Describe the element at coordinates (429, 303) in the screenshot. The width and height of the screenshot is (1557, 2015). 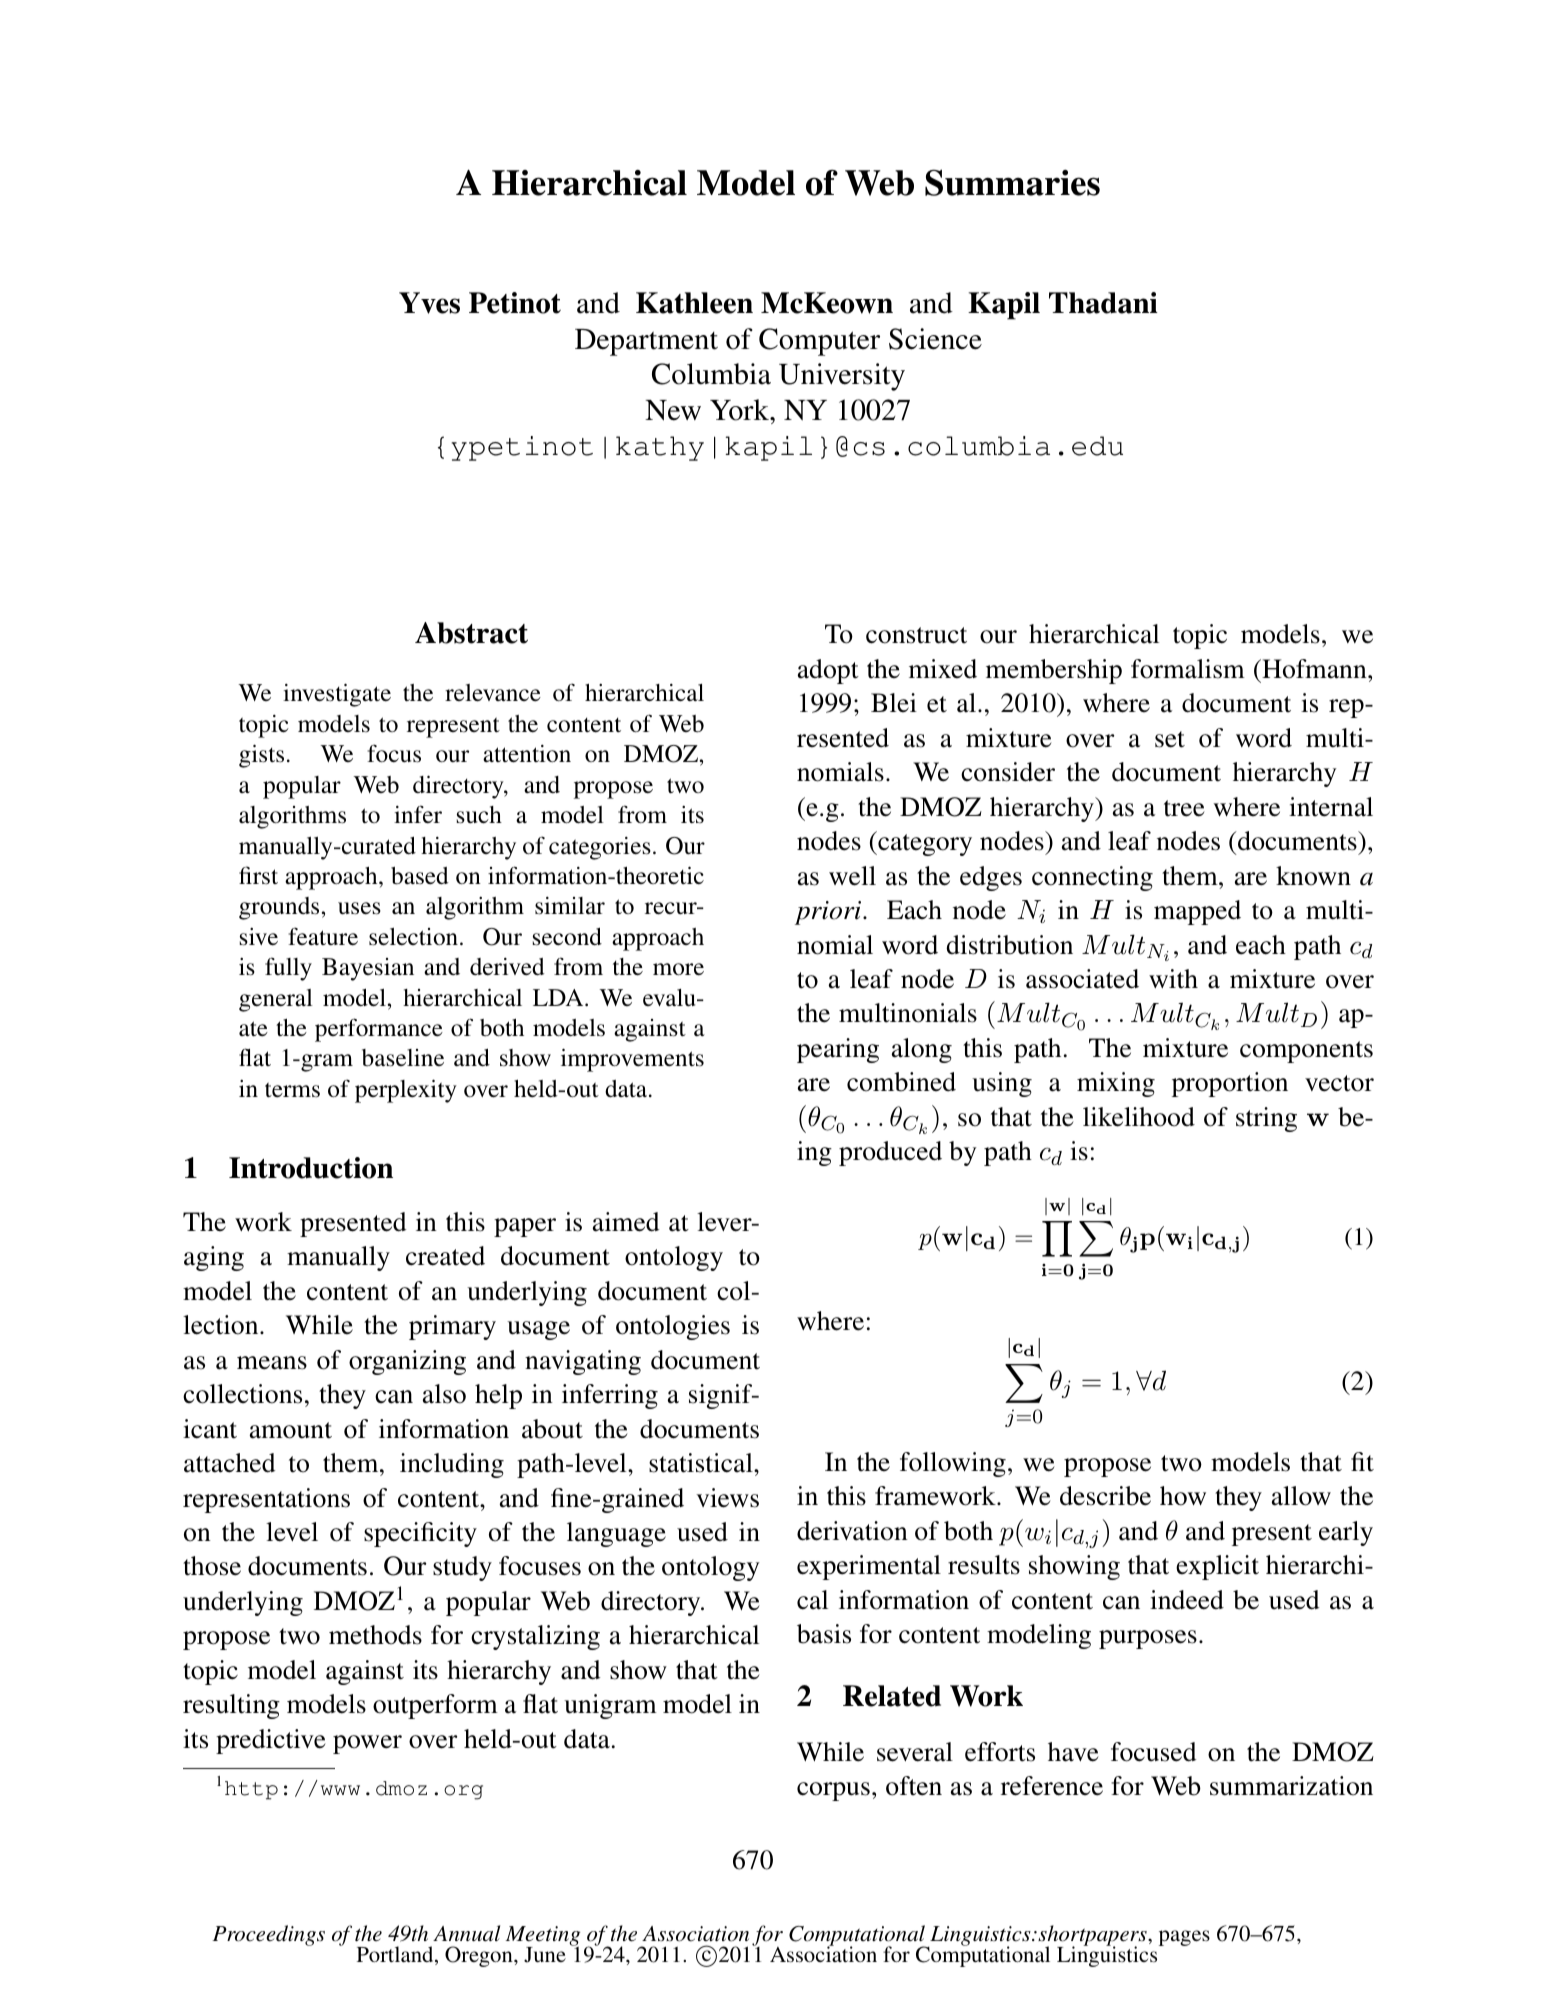
I see `Yves` at that location.
